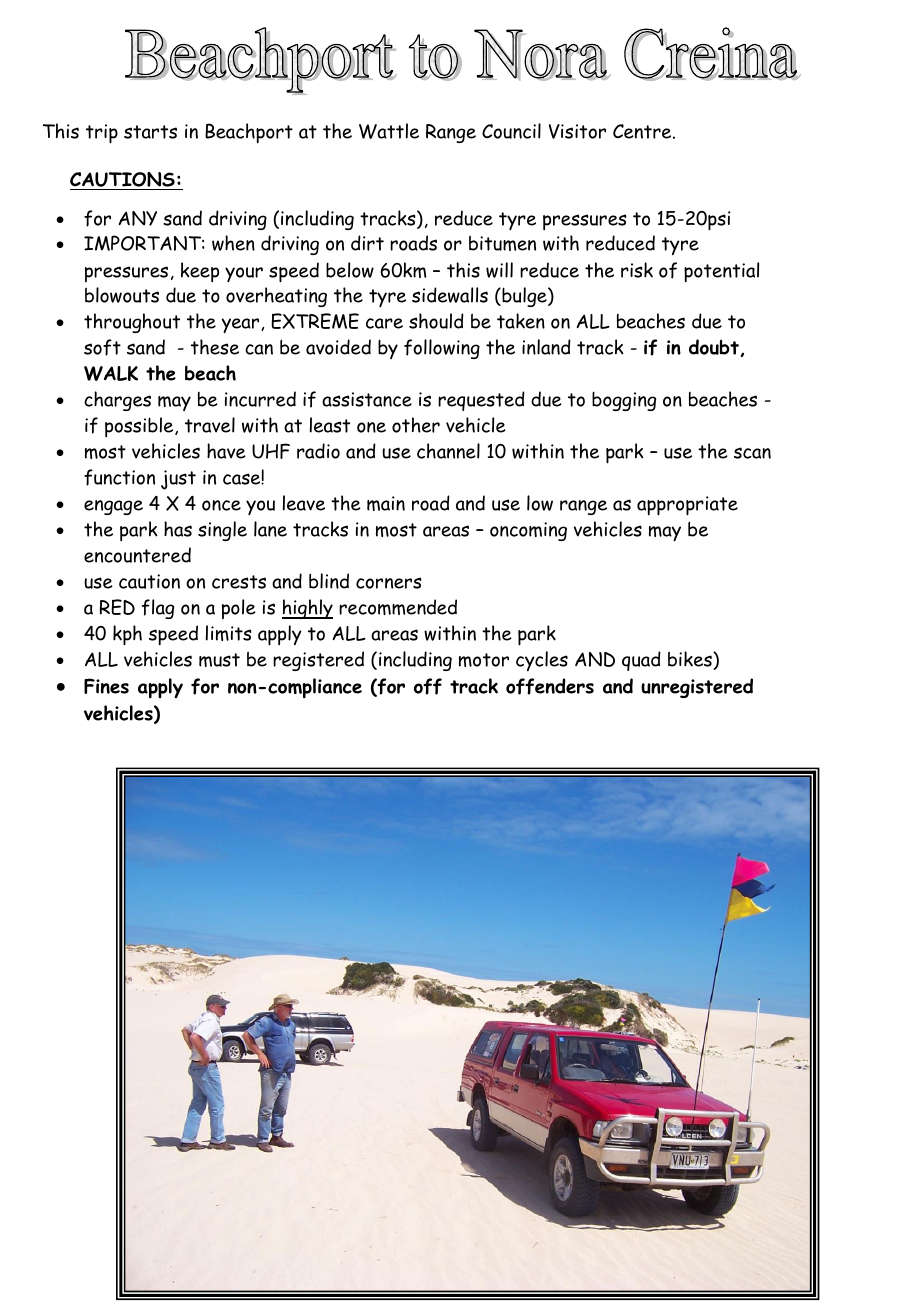  I want to click on Wattle, so click(389, 131).
